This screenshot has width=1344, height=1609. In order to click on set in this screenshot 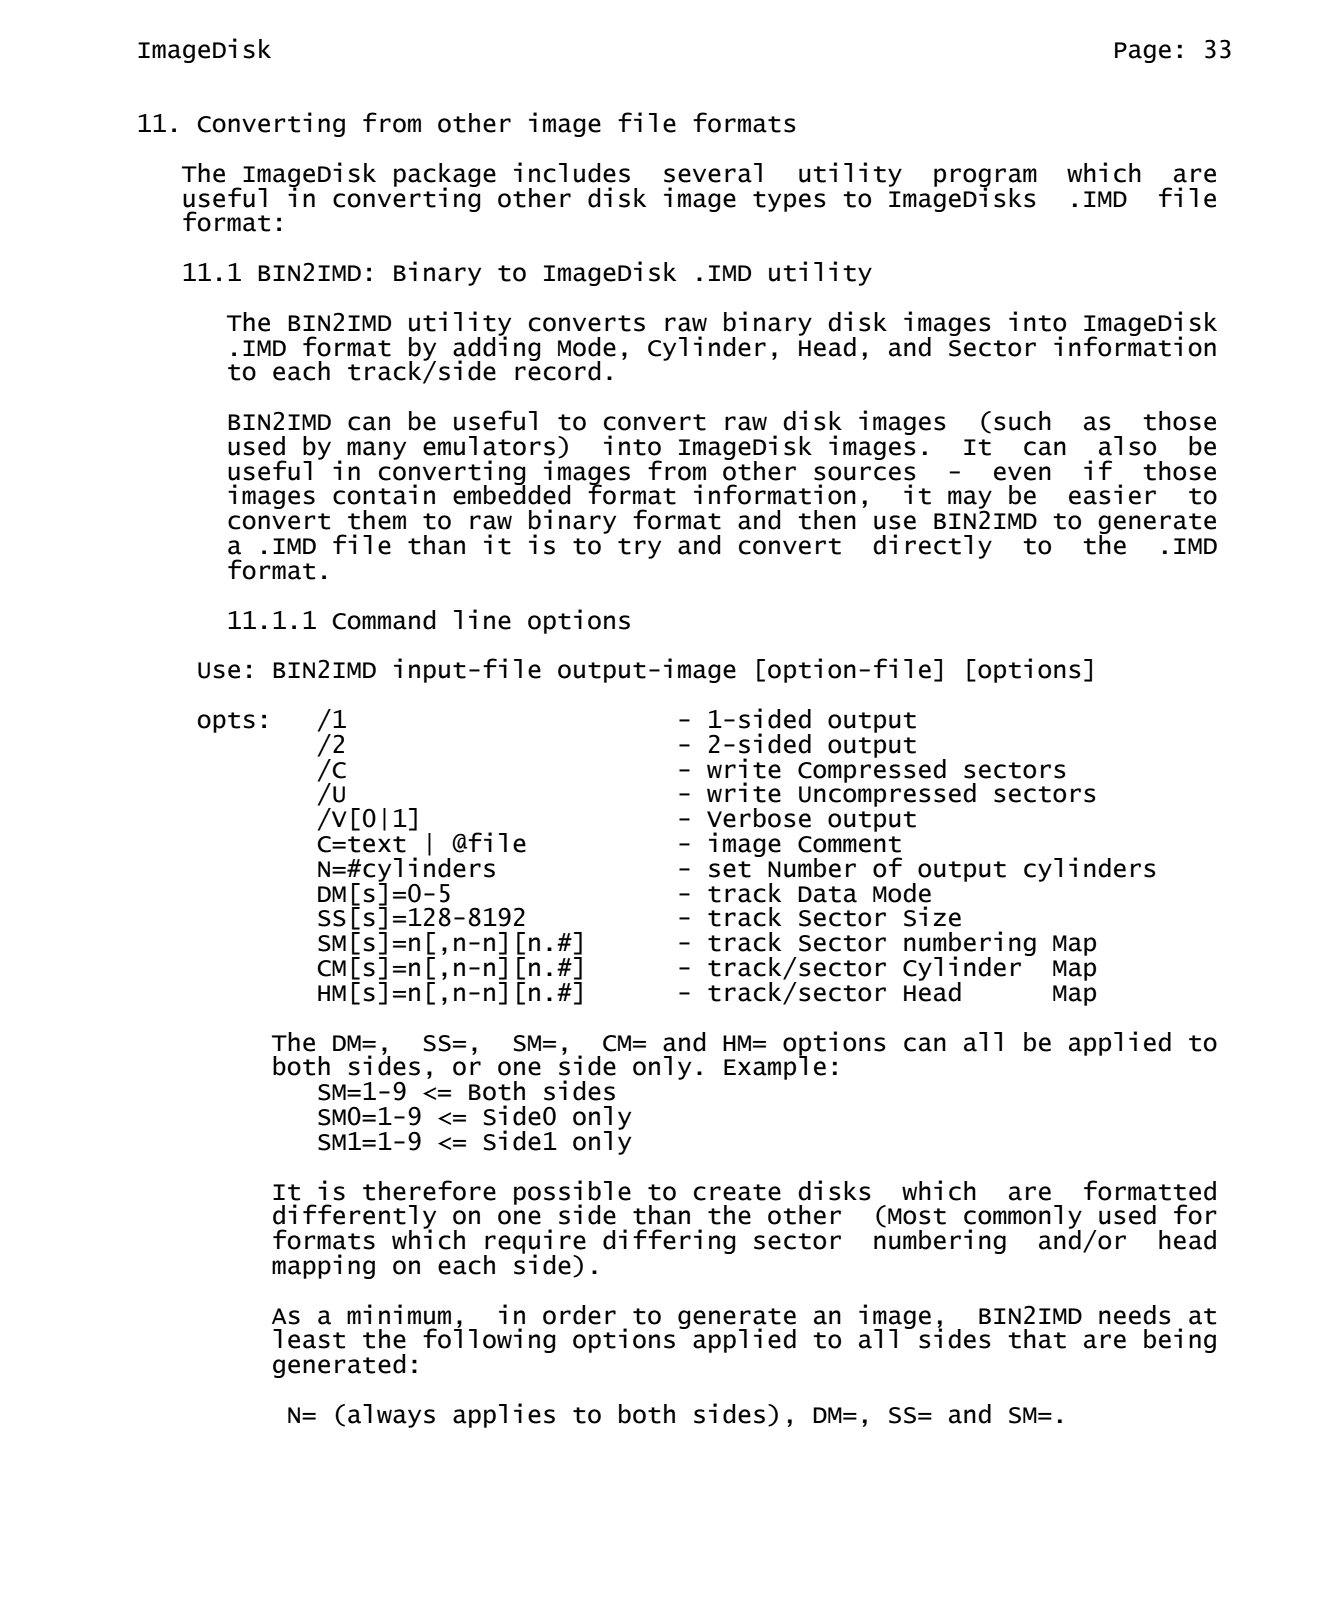, I will do `click(730, 869)`.
